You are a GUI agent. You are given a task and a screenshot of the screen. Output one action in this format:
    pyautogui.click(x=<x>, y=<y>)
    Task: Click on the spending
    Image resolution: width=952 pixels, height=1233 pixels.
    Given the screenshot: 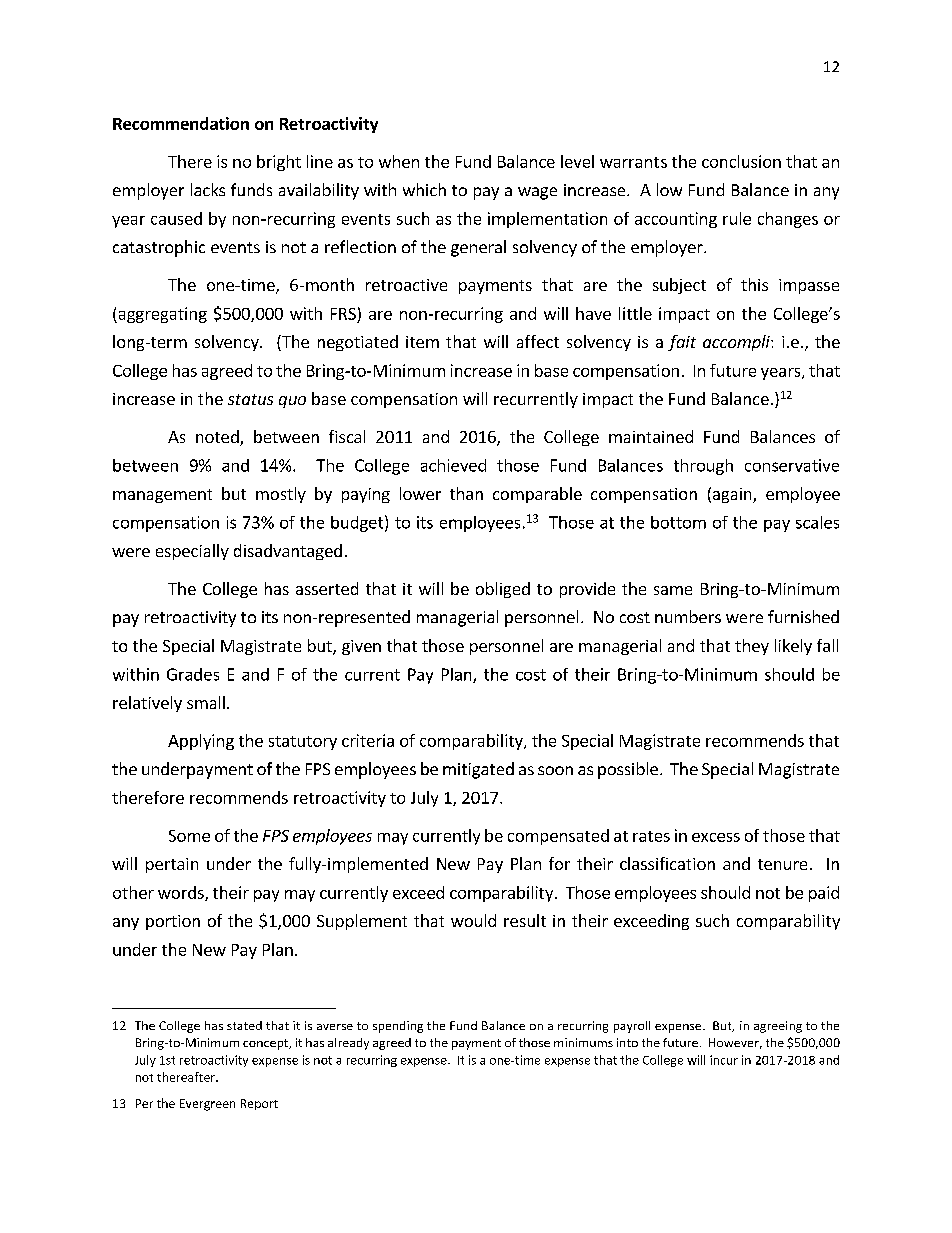 What is the action you would take?
    pyautogui.click(x=398, y=1027)
